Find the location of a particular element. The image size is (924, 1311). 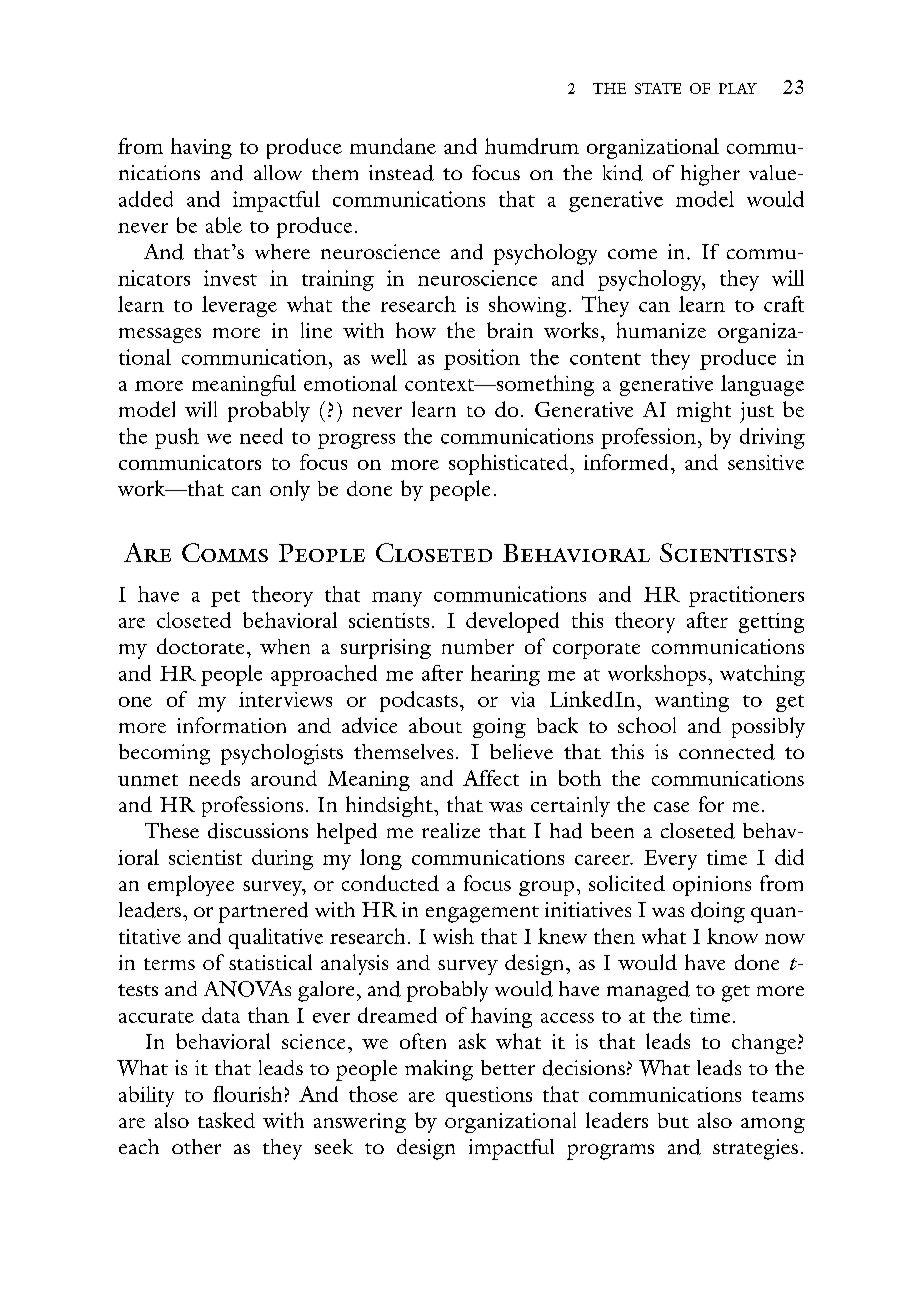

allow is located at coordinates (278, 172).
